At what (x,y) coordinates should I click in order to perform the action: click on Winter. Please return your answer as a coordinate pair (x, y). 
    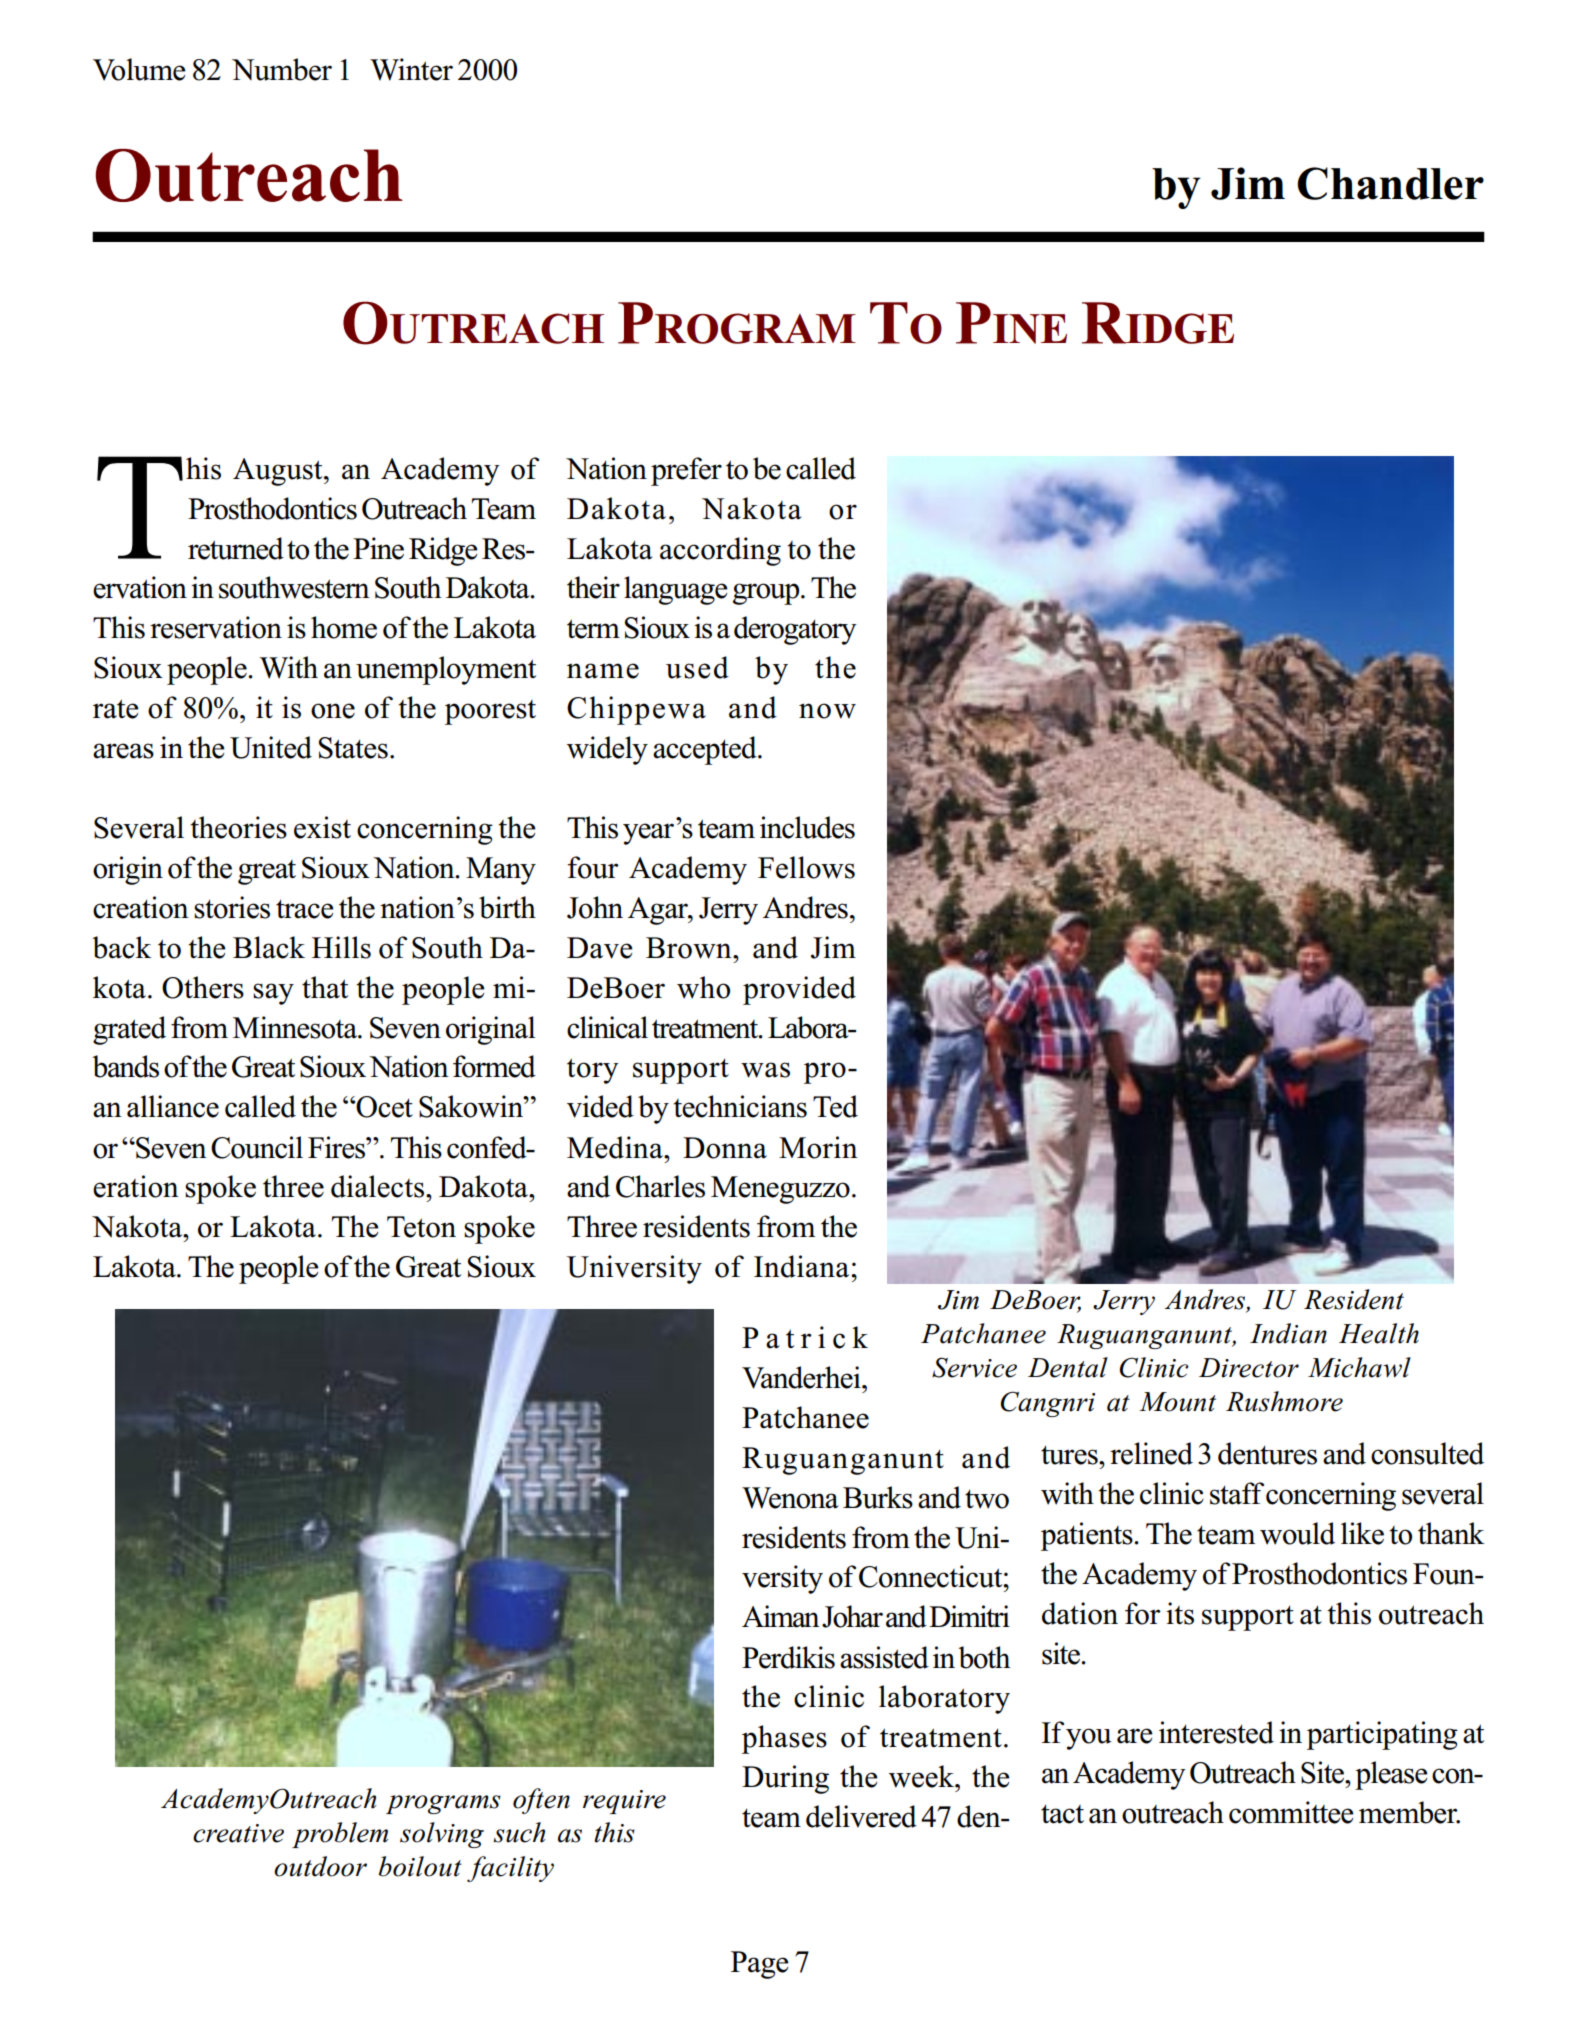
    Looking at the image, I should click on (411, 69).
